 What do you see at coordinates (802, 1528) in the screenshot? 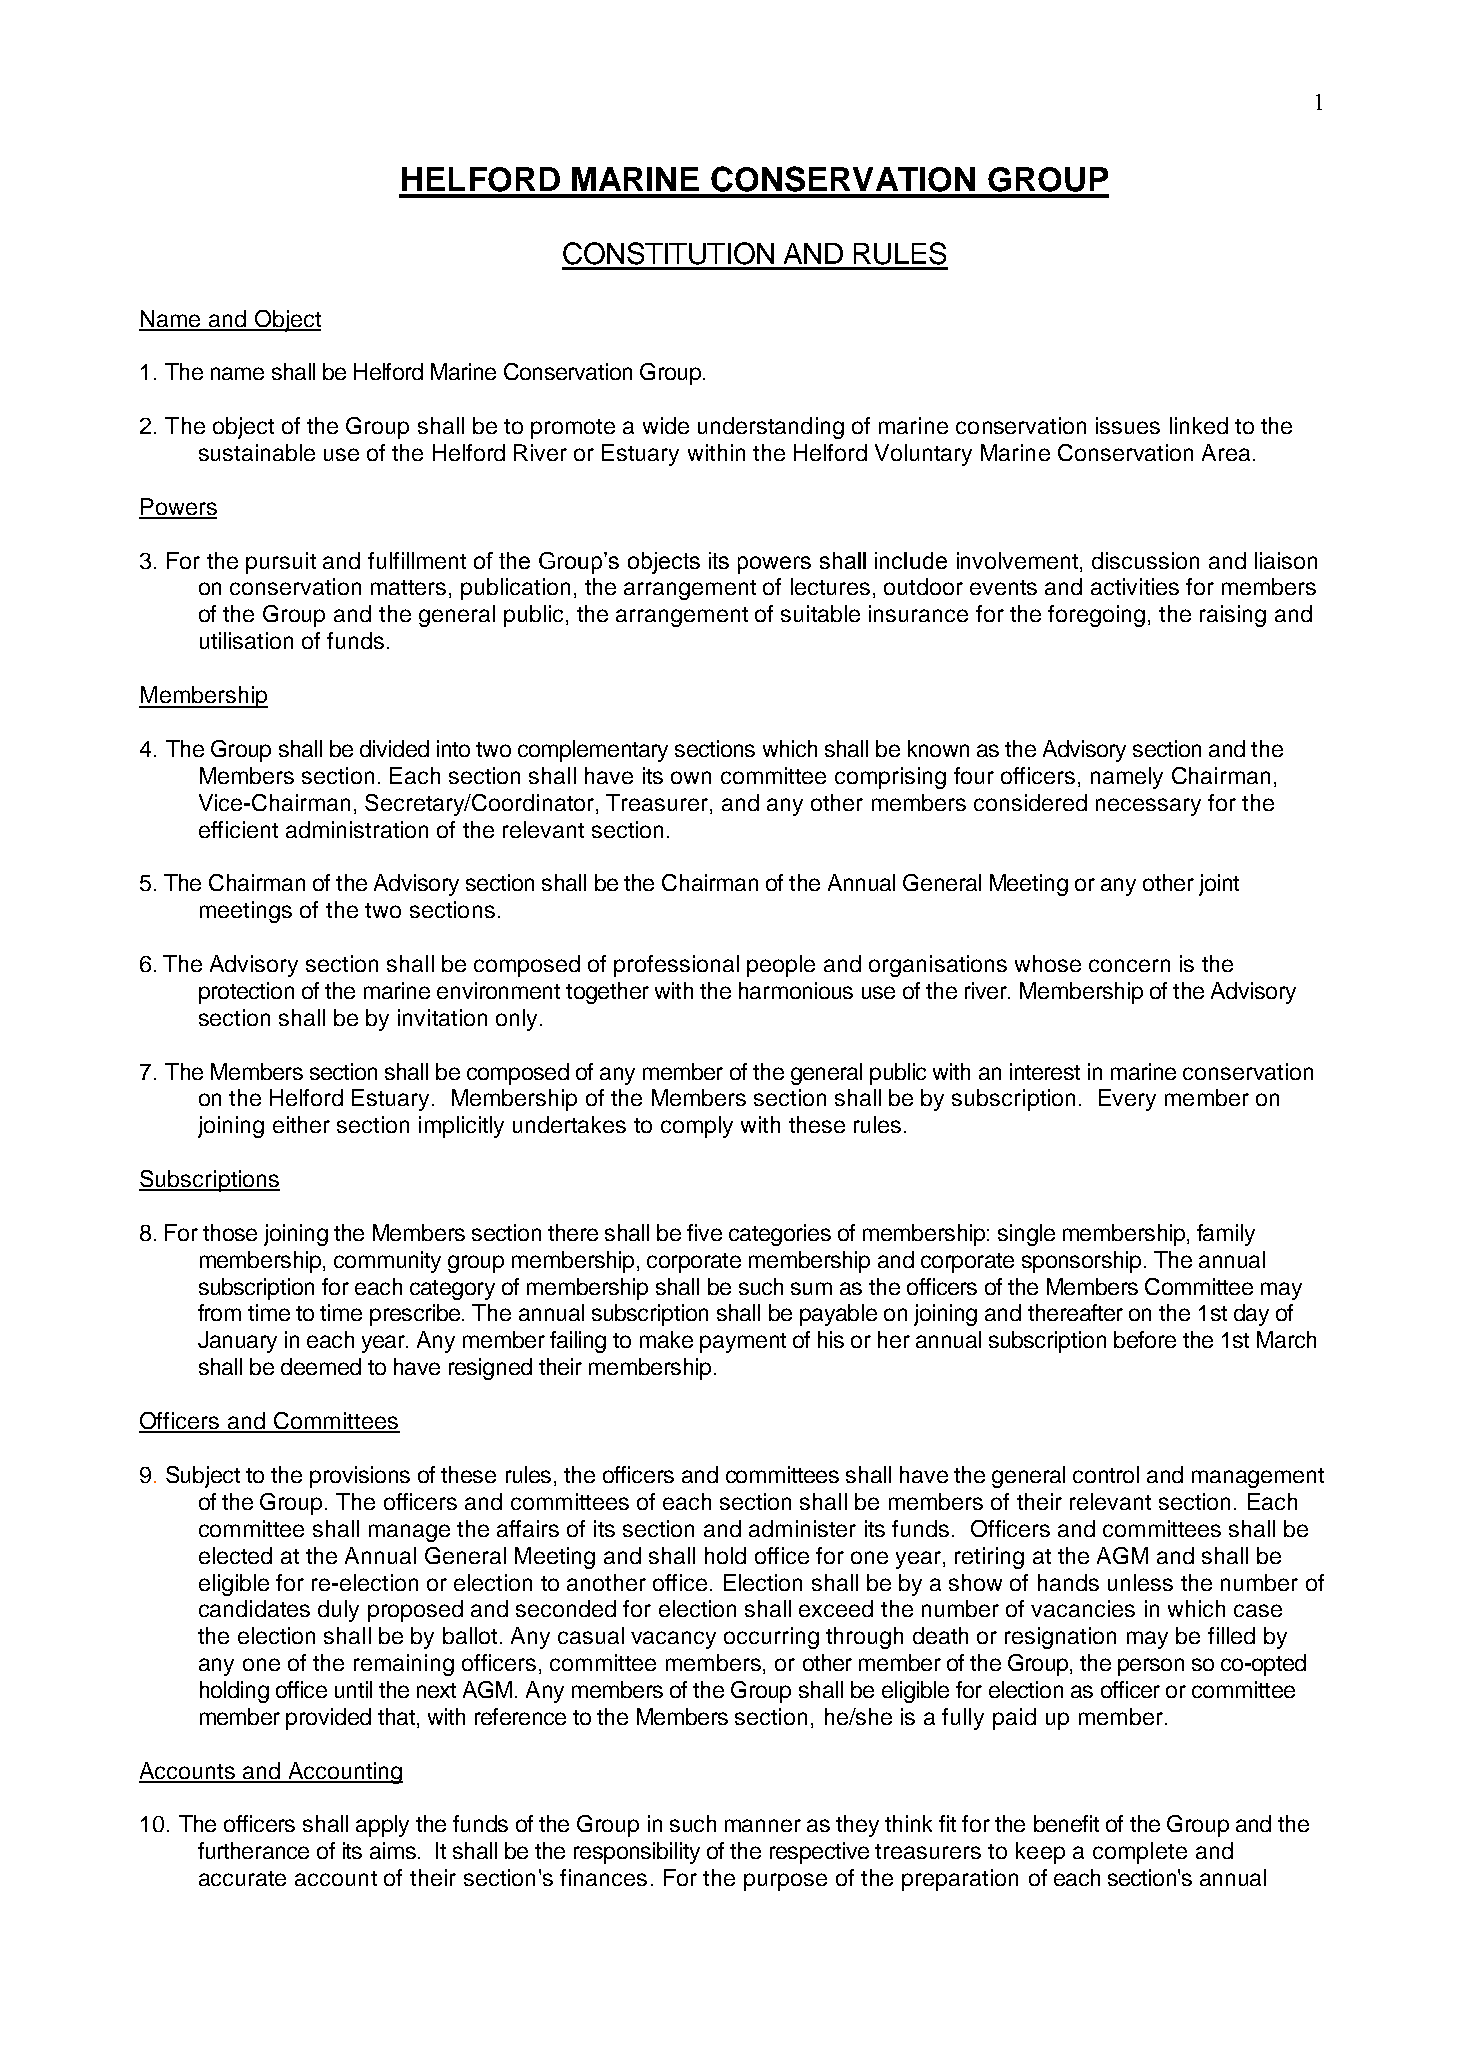
I see `administer` at bounding box center [802, 1528].
